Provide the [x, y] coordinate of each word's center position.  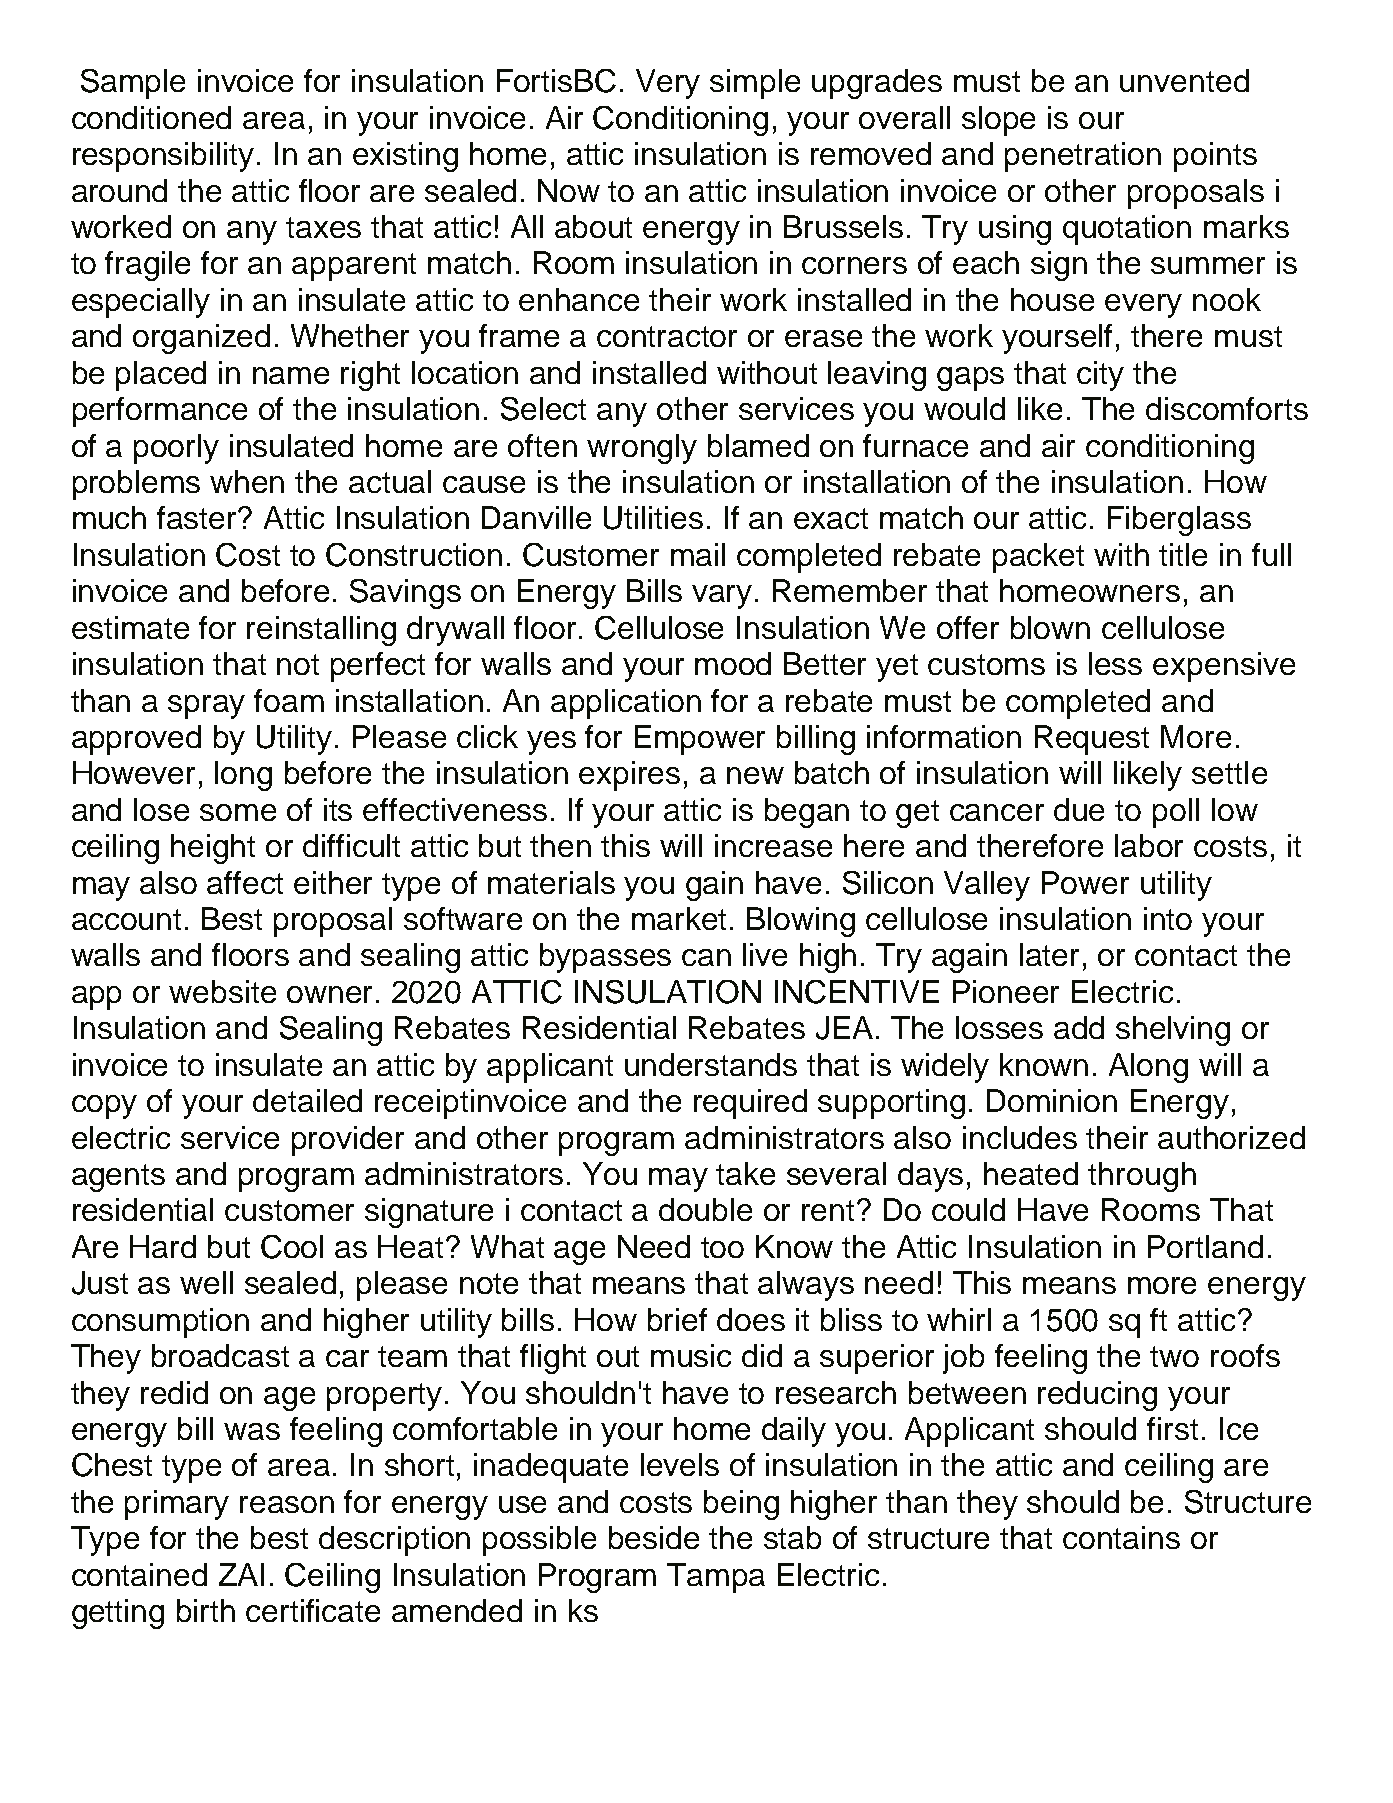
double [705, 1209]
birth [206, 1610]
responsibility [163, 157]
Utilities [653, 518]
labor [1149, 845]
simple [755, 84]
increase [773, 845]
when [247, 481]
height [213, 849]
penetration [1083, 157]
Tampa [716, 1578]
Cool [292, 1247]
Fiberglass [1179, 521]
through [1142, 1177]
